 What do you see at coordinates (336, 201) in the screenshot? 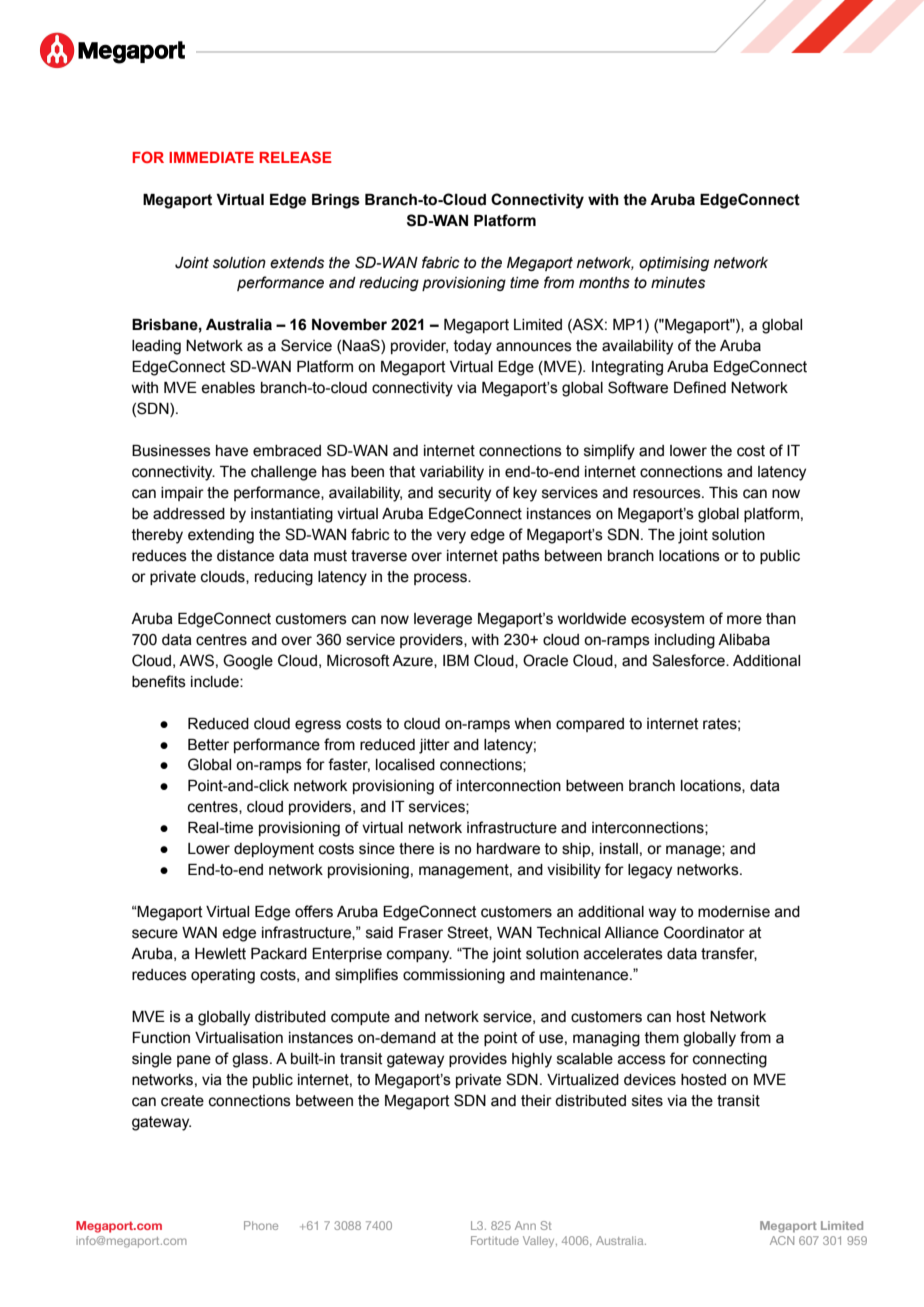
I see `Brings` at bounding box center [336, 201].
